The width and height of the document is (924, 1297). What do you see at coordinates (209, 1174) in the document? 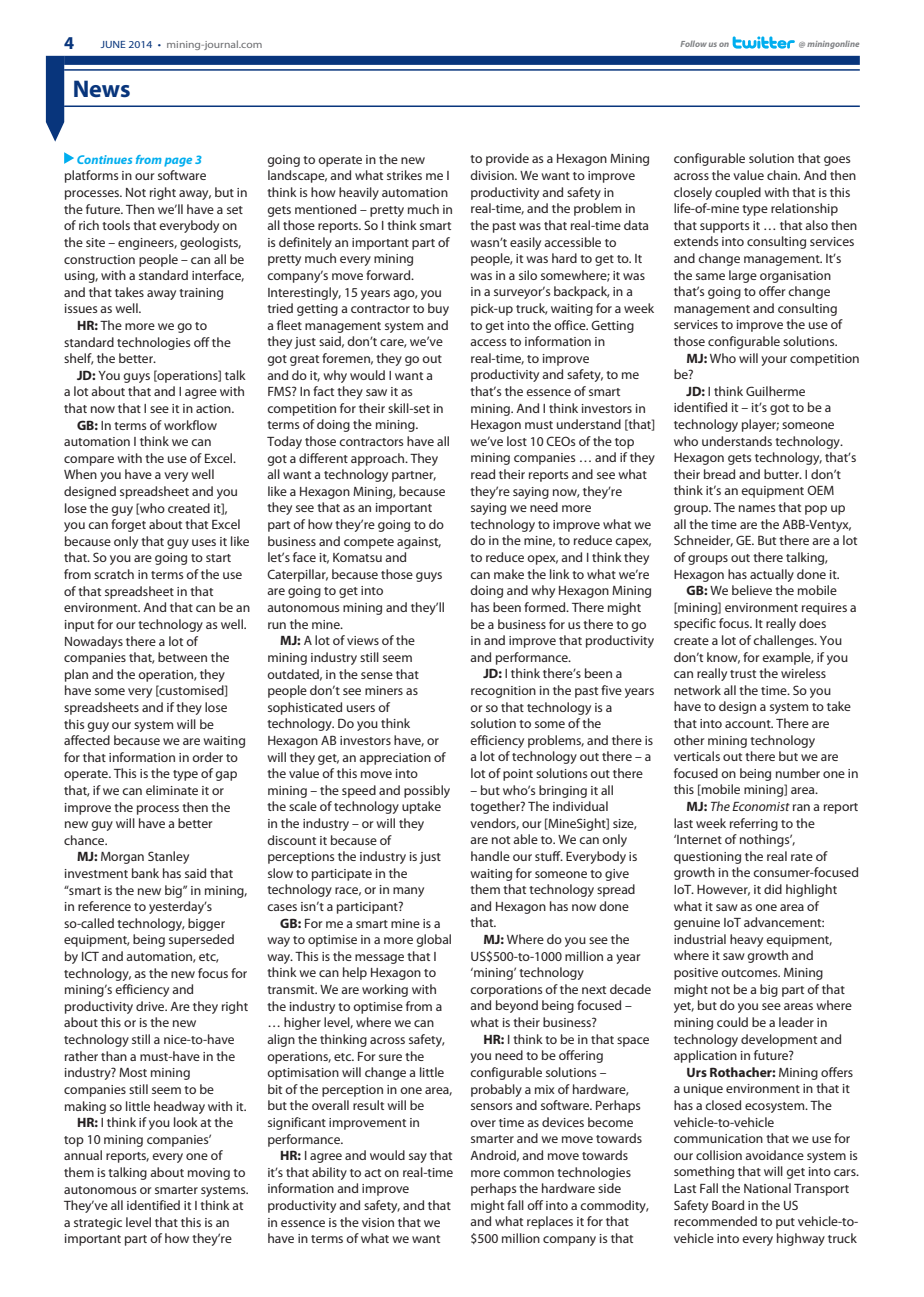
I see `moving` at bounding box center [209, 1174].
